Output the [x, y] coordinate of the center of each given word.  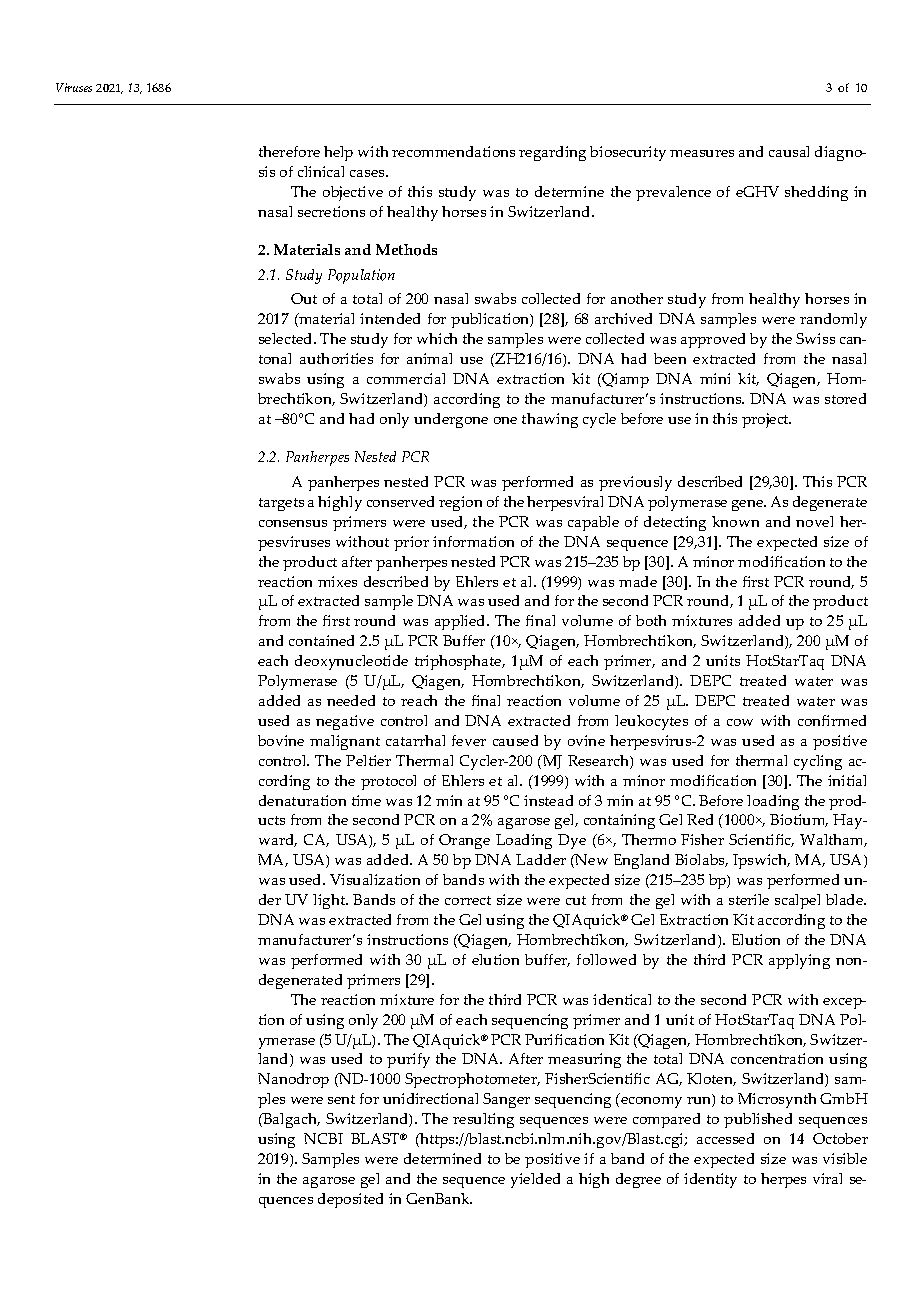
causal [789, 151]
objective [353, 193]
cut [576, 900]
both [651, 620]
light [330, 901]
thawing [550, 420]
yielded [535, 1180]
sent [341, 1099]
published [758, 1120]
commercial [406, 378]
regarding [552, 153]
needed [351, 700]
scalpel [797, 901]
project [766, 420]
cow [740, 722]
